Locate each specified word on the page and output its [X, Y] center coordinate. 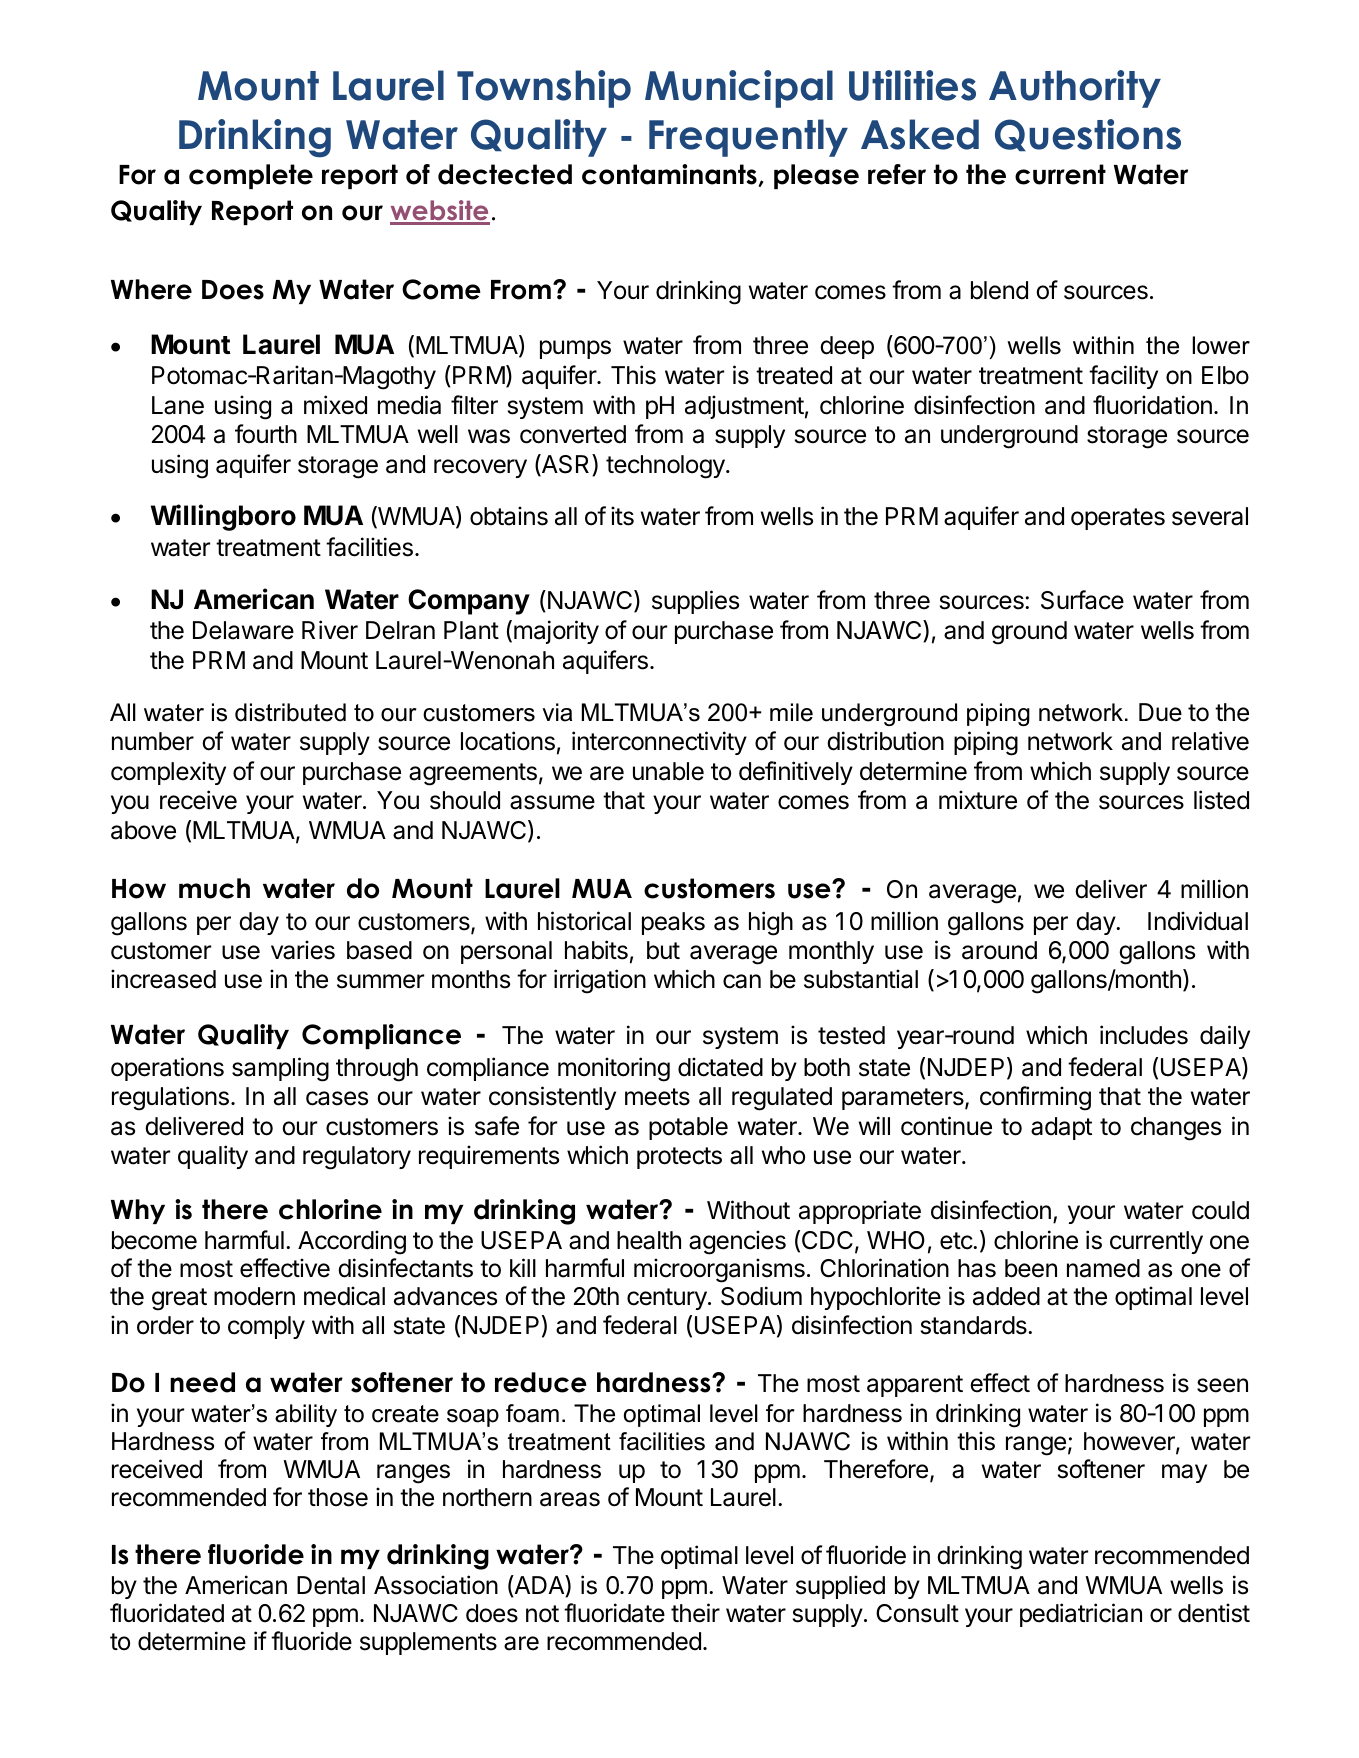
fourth [266, 434]
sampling [280, 1069]
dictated [720, 1067]
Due [1160, 712]
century [668, 1299]
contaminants [669, 174]
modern [254, 1296]
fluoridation [1152, 405]
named [1103, 1268]
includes [1144, 1035]
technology [666, 467]
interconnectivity [659, 743]
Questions [1088, 135]
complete [251, 176]
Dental [331, 1585]
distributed [290, 712]
